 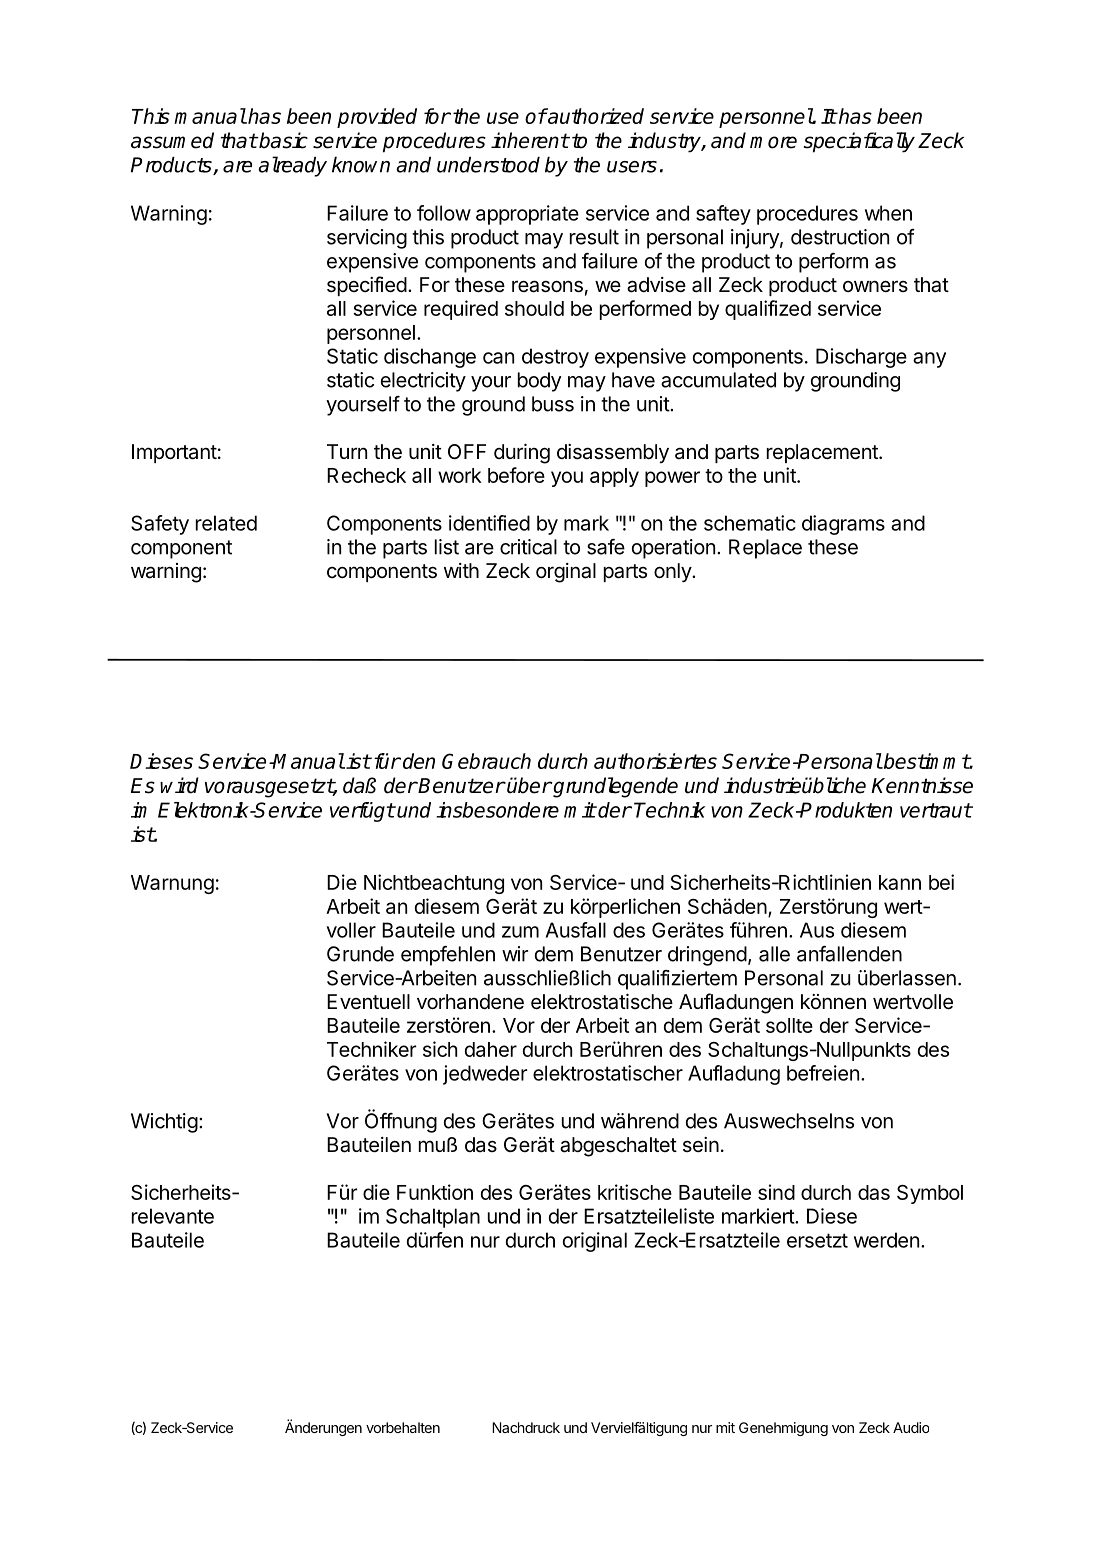 What do you see at coordinates (226, 523) in the screenshot?
I see `related` at bounding box center [226, 523].
